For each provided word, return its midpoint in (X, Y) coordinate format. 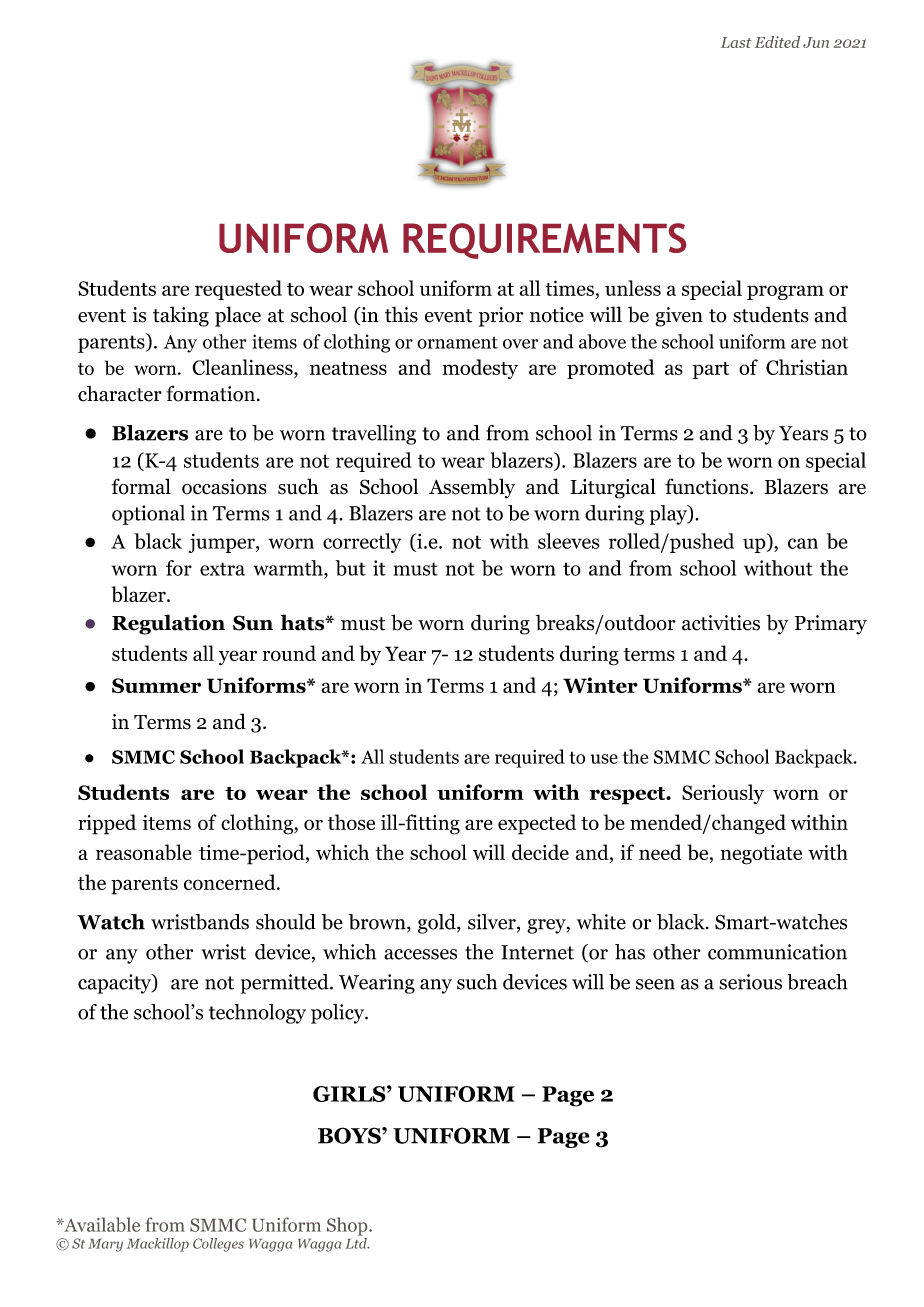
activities (721, 623)
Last (736, 42)
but (351, 568)
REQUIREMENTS (544, 241)
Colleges (218, 1245)
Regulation (168, 624)
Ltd (357, 1242)
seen (655, 984)
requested (238, 290)
